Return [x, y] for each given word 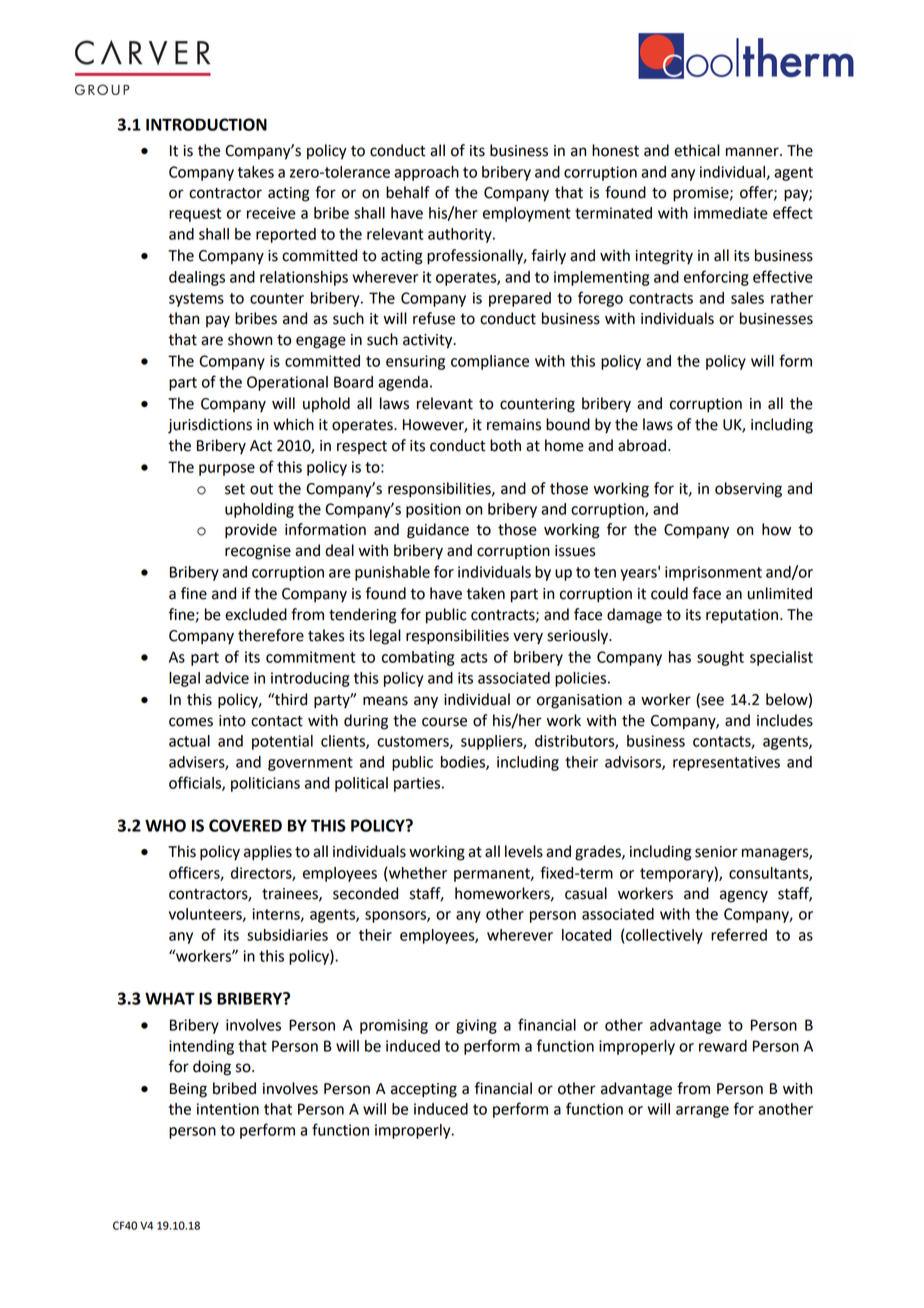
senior [716, 852]
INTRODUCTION [206, 124]
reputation [742, 616]
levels [524, 851]
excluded [256, 614]
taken [485, 593]
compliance [490, 362]
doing [212, 1068]
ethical [697, 150]
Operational [287, 383]
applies [268, 853]
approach [426, 173]
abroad [642, 445]
